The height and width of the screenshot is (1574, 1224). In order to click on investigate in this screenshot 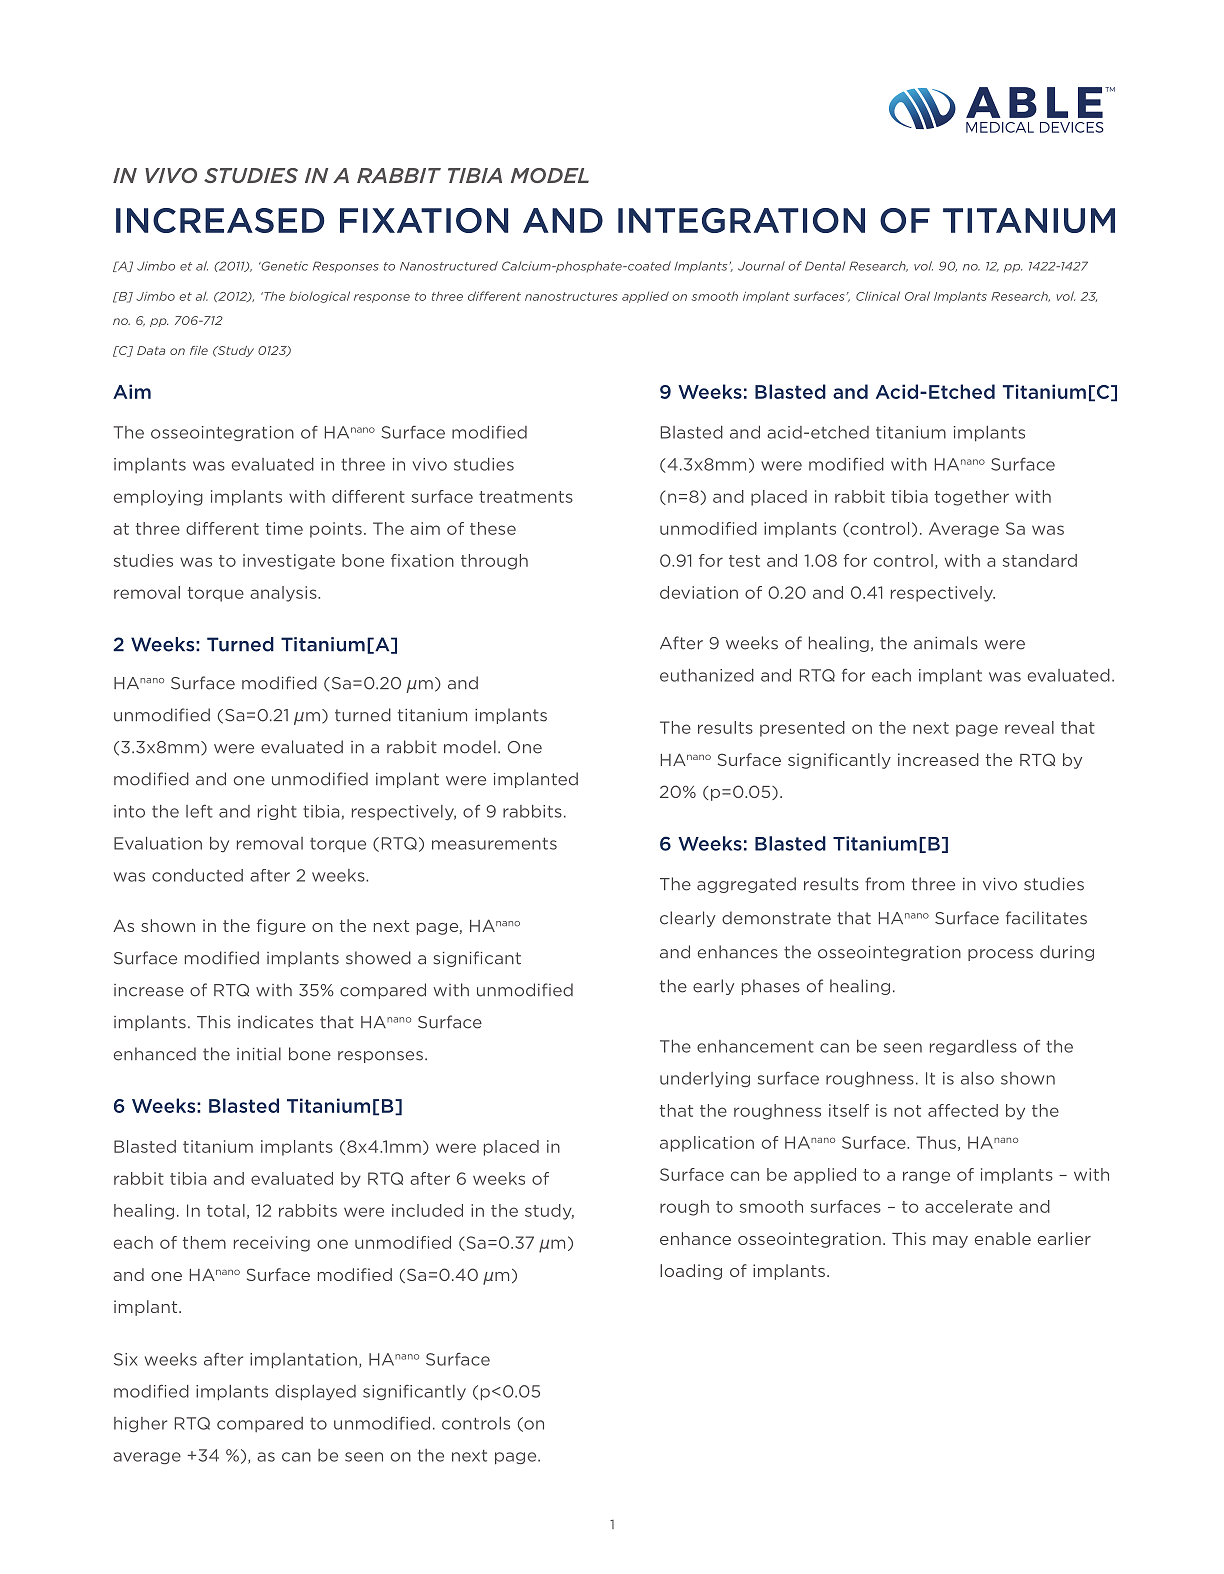, I will do `click(289, 562)`.
